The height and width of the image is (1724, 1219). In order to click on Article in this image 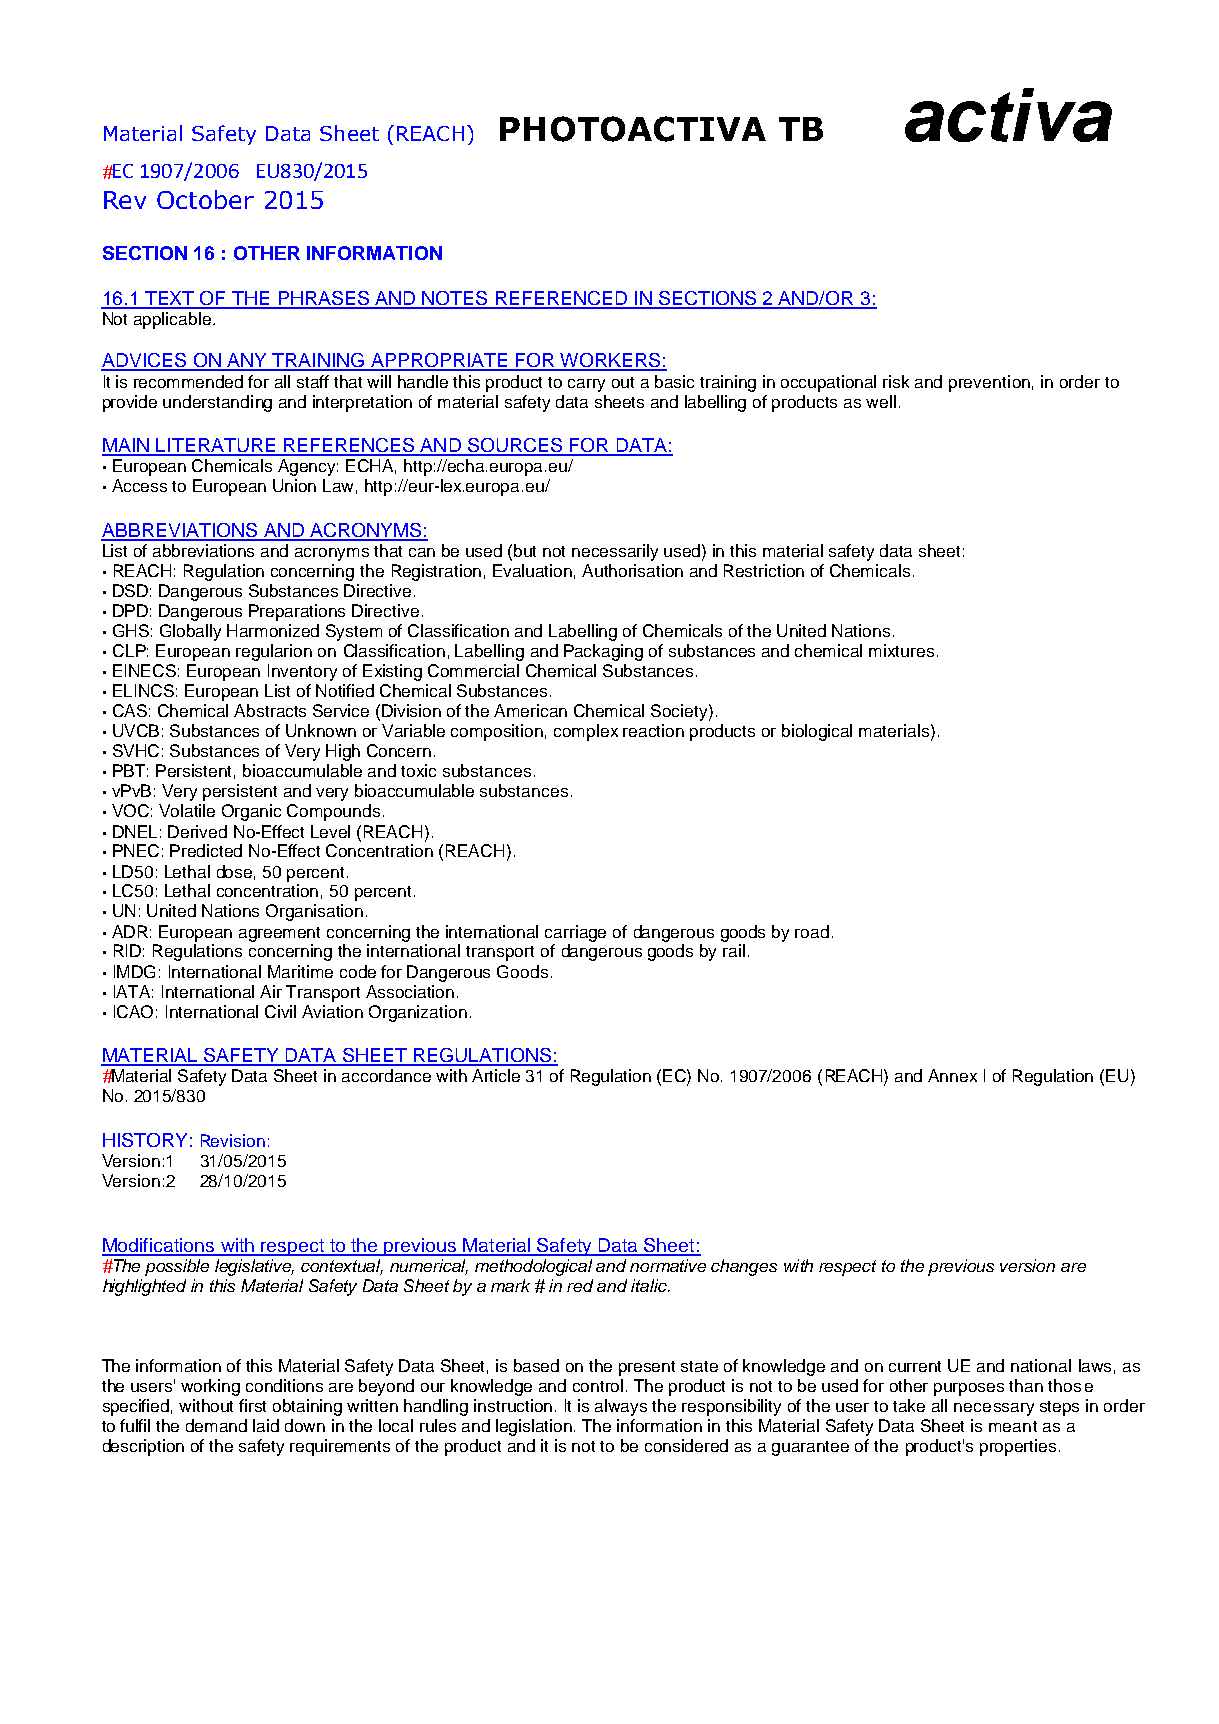, I will do `click(496, 1075)`.
